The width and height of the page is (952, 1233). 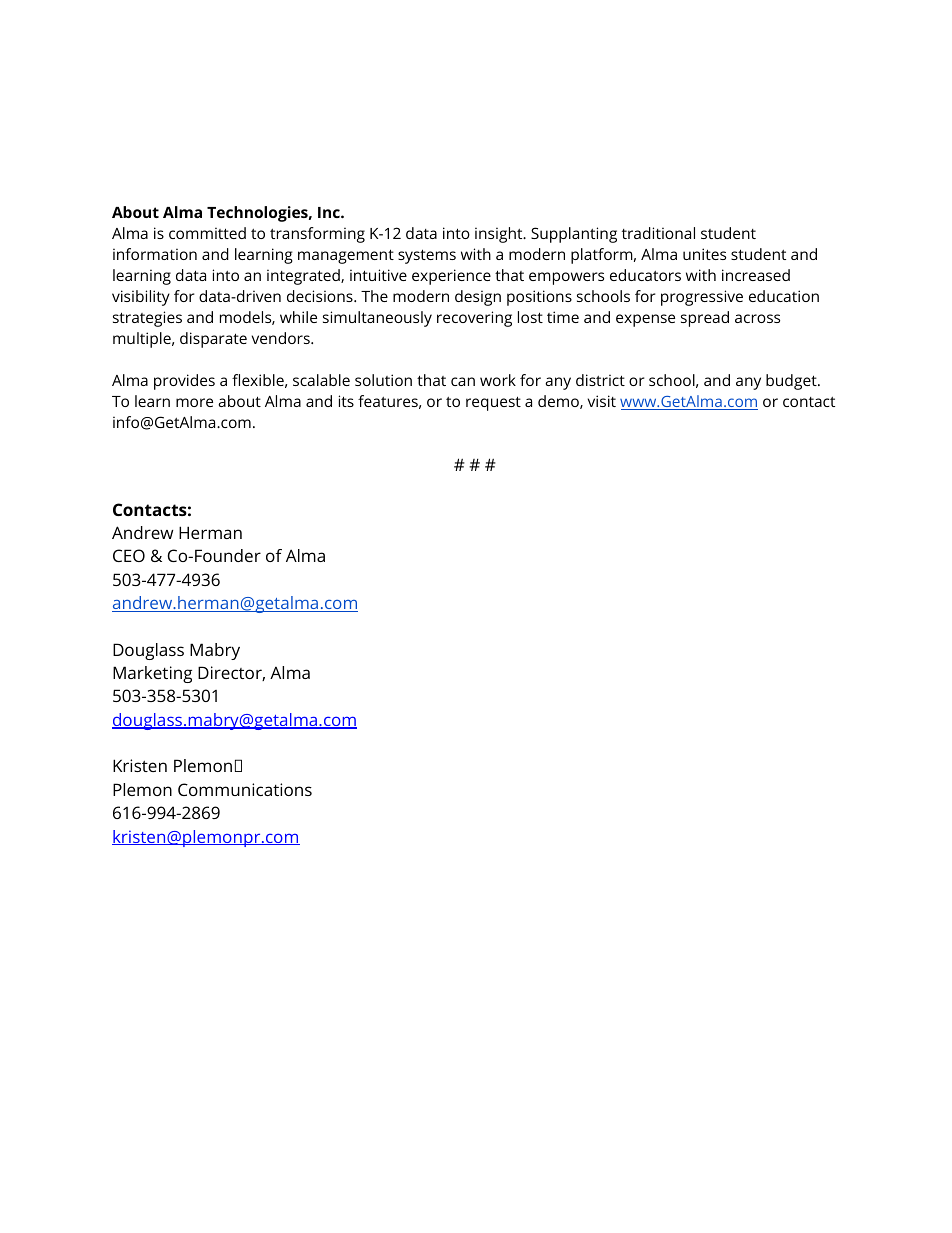 What do you see at coordinates (427, 256) in the page?
I see `systems` at bounding box center [427, 256].
